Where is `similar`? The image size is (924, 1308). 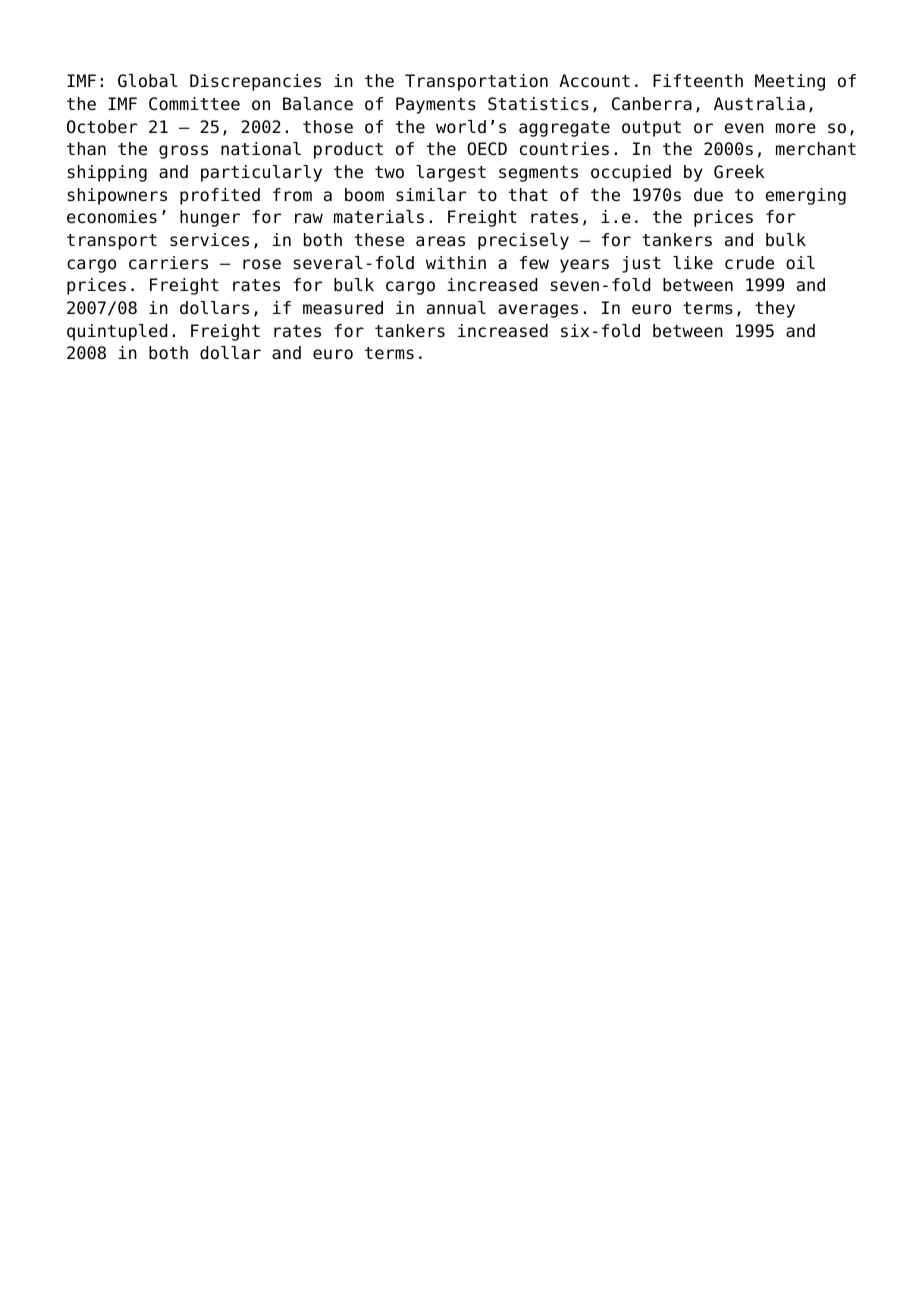 similar is located at coordinates (431, 195).
